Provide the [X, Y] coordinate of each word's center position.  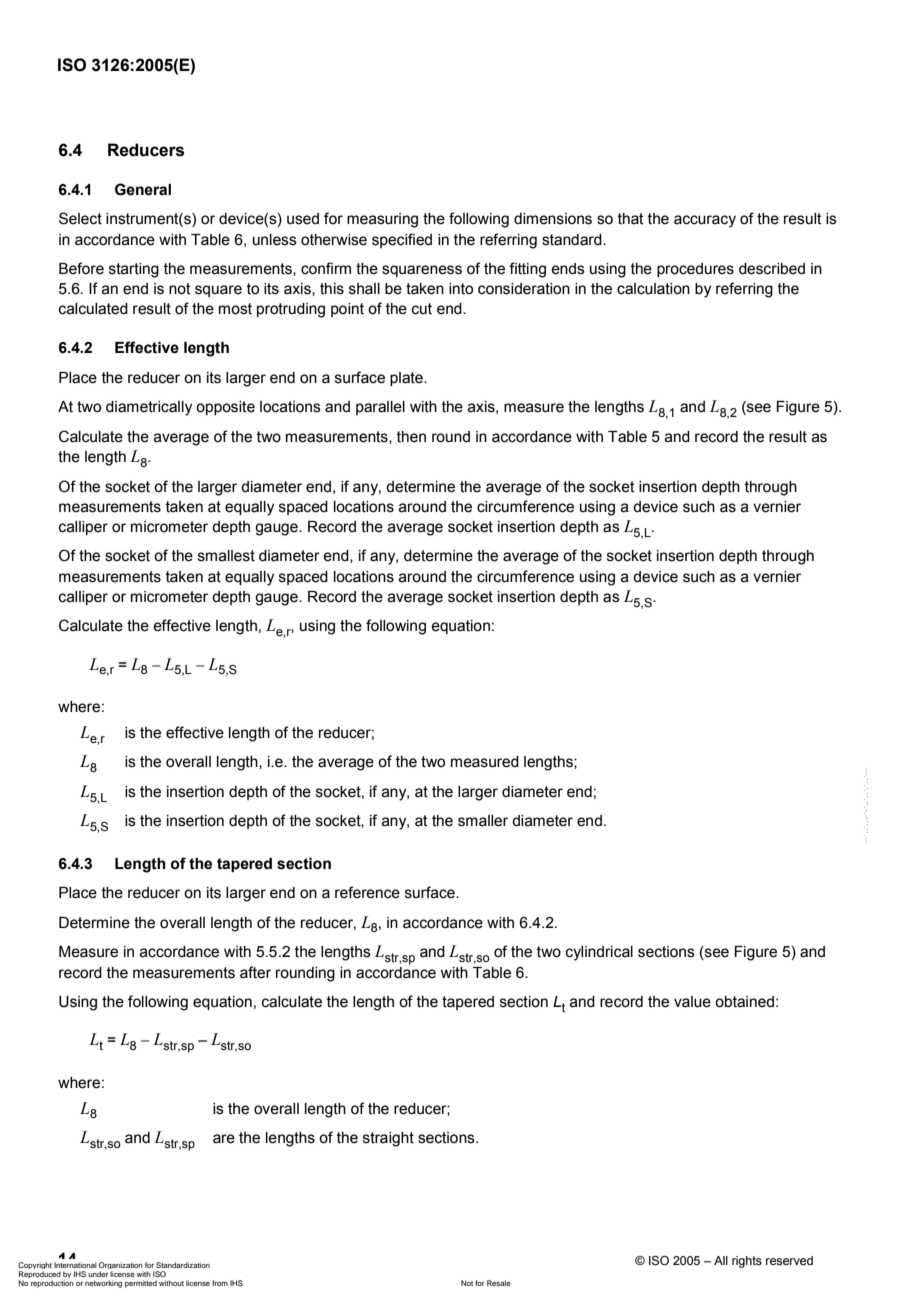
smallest [226, 556]
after [255, 972]
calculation [653, 289]
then [411, 437]
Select [80, 218]
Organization [121, 1267]
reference [367, 892]
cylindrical [599, 953]
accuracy [705, 221]
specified [402, 240]
